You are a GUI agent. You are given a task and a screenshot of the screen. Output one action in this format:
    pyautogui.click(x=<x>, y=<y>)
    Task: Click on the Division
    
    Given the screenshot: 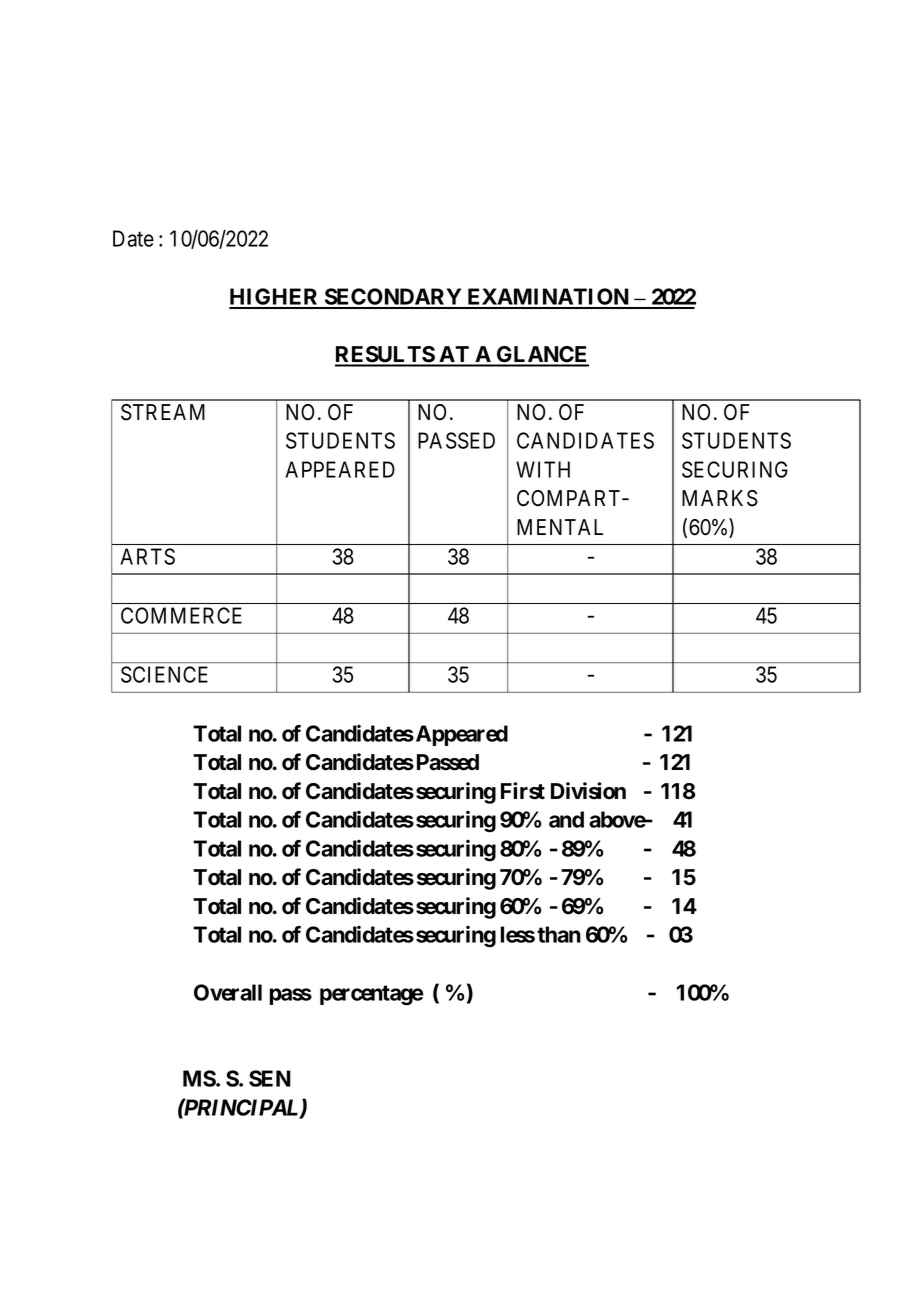 What is the action you would take?
    pyautogui.click(x=588, y=791)
